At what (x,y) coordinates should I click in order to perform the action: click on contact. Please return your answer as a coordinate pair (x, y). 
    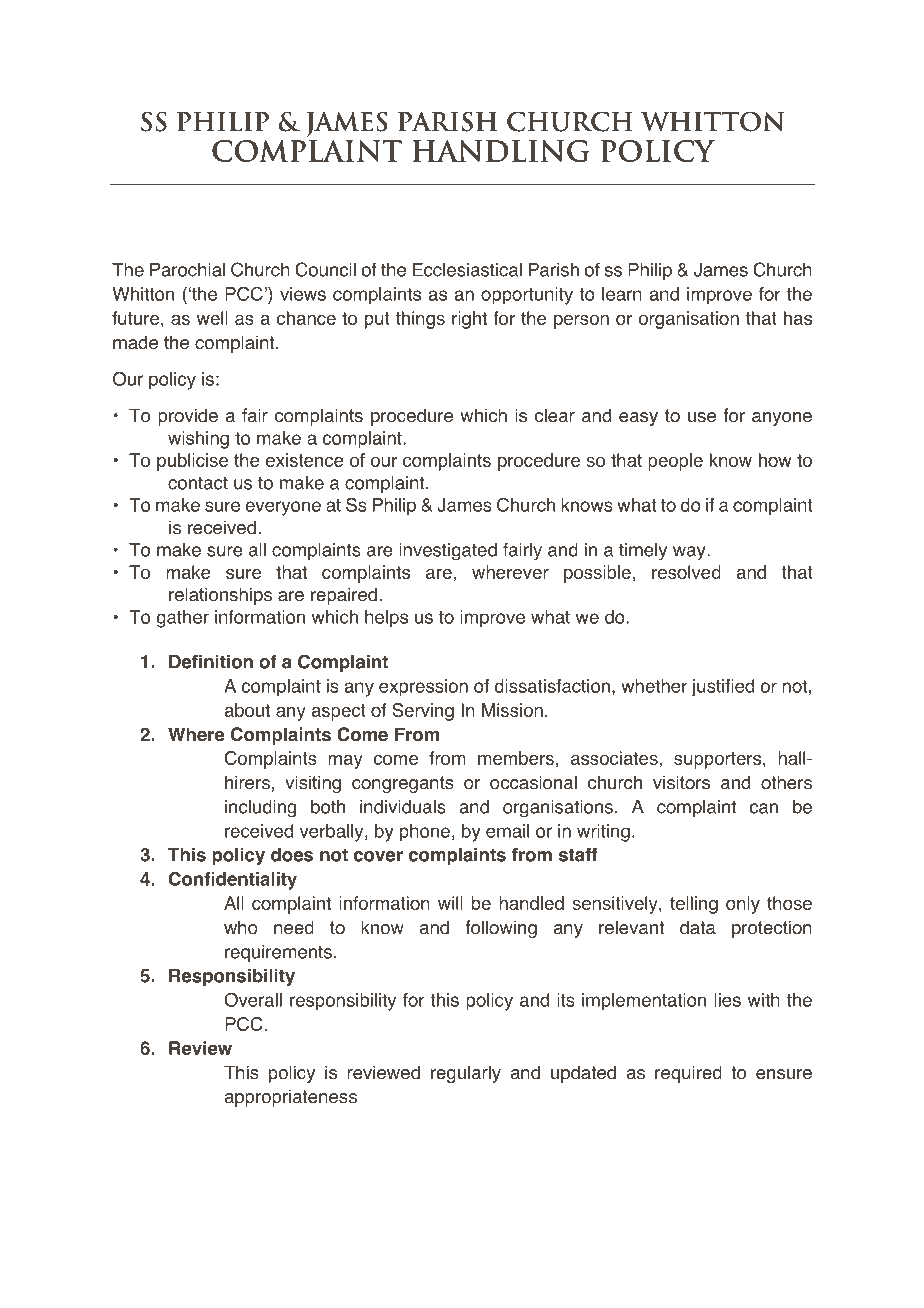
    Looking at the image, I should click on (198, 483).
